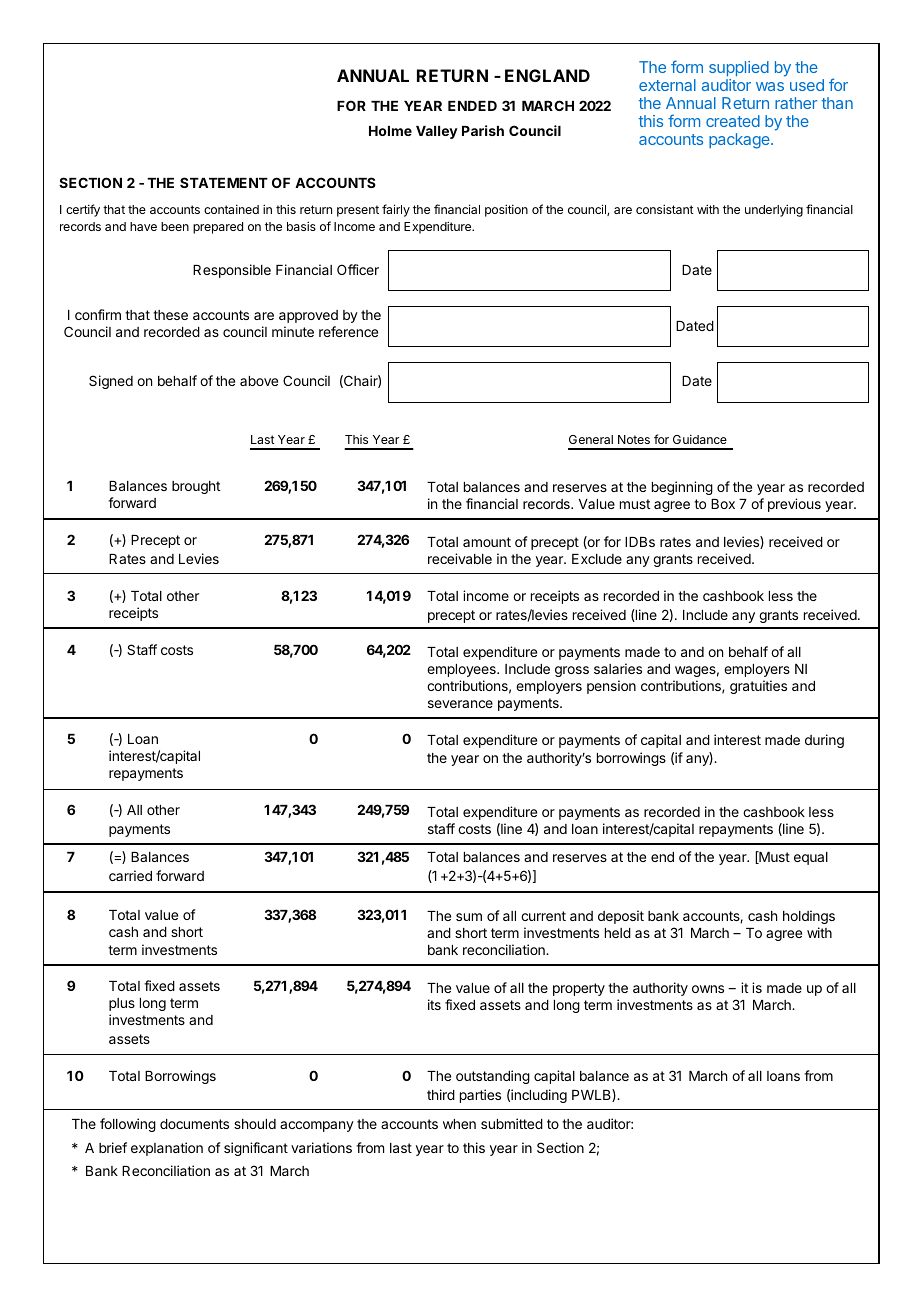  What do you see at coordinates (758, 687) in the screenshot?
I see `gratuities` at bounding box center [758, 687].
